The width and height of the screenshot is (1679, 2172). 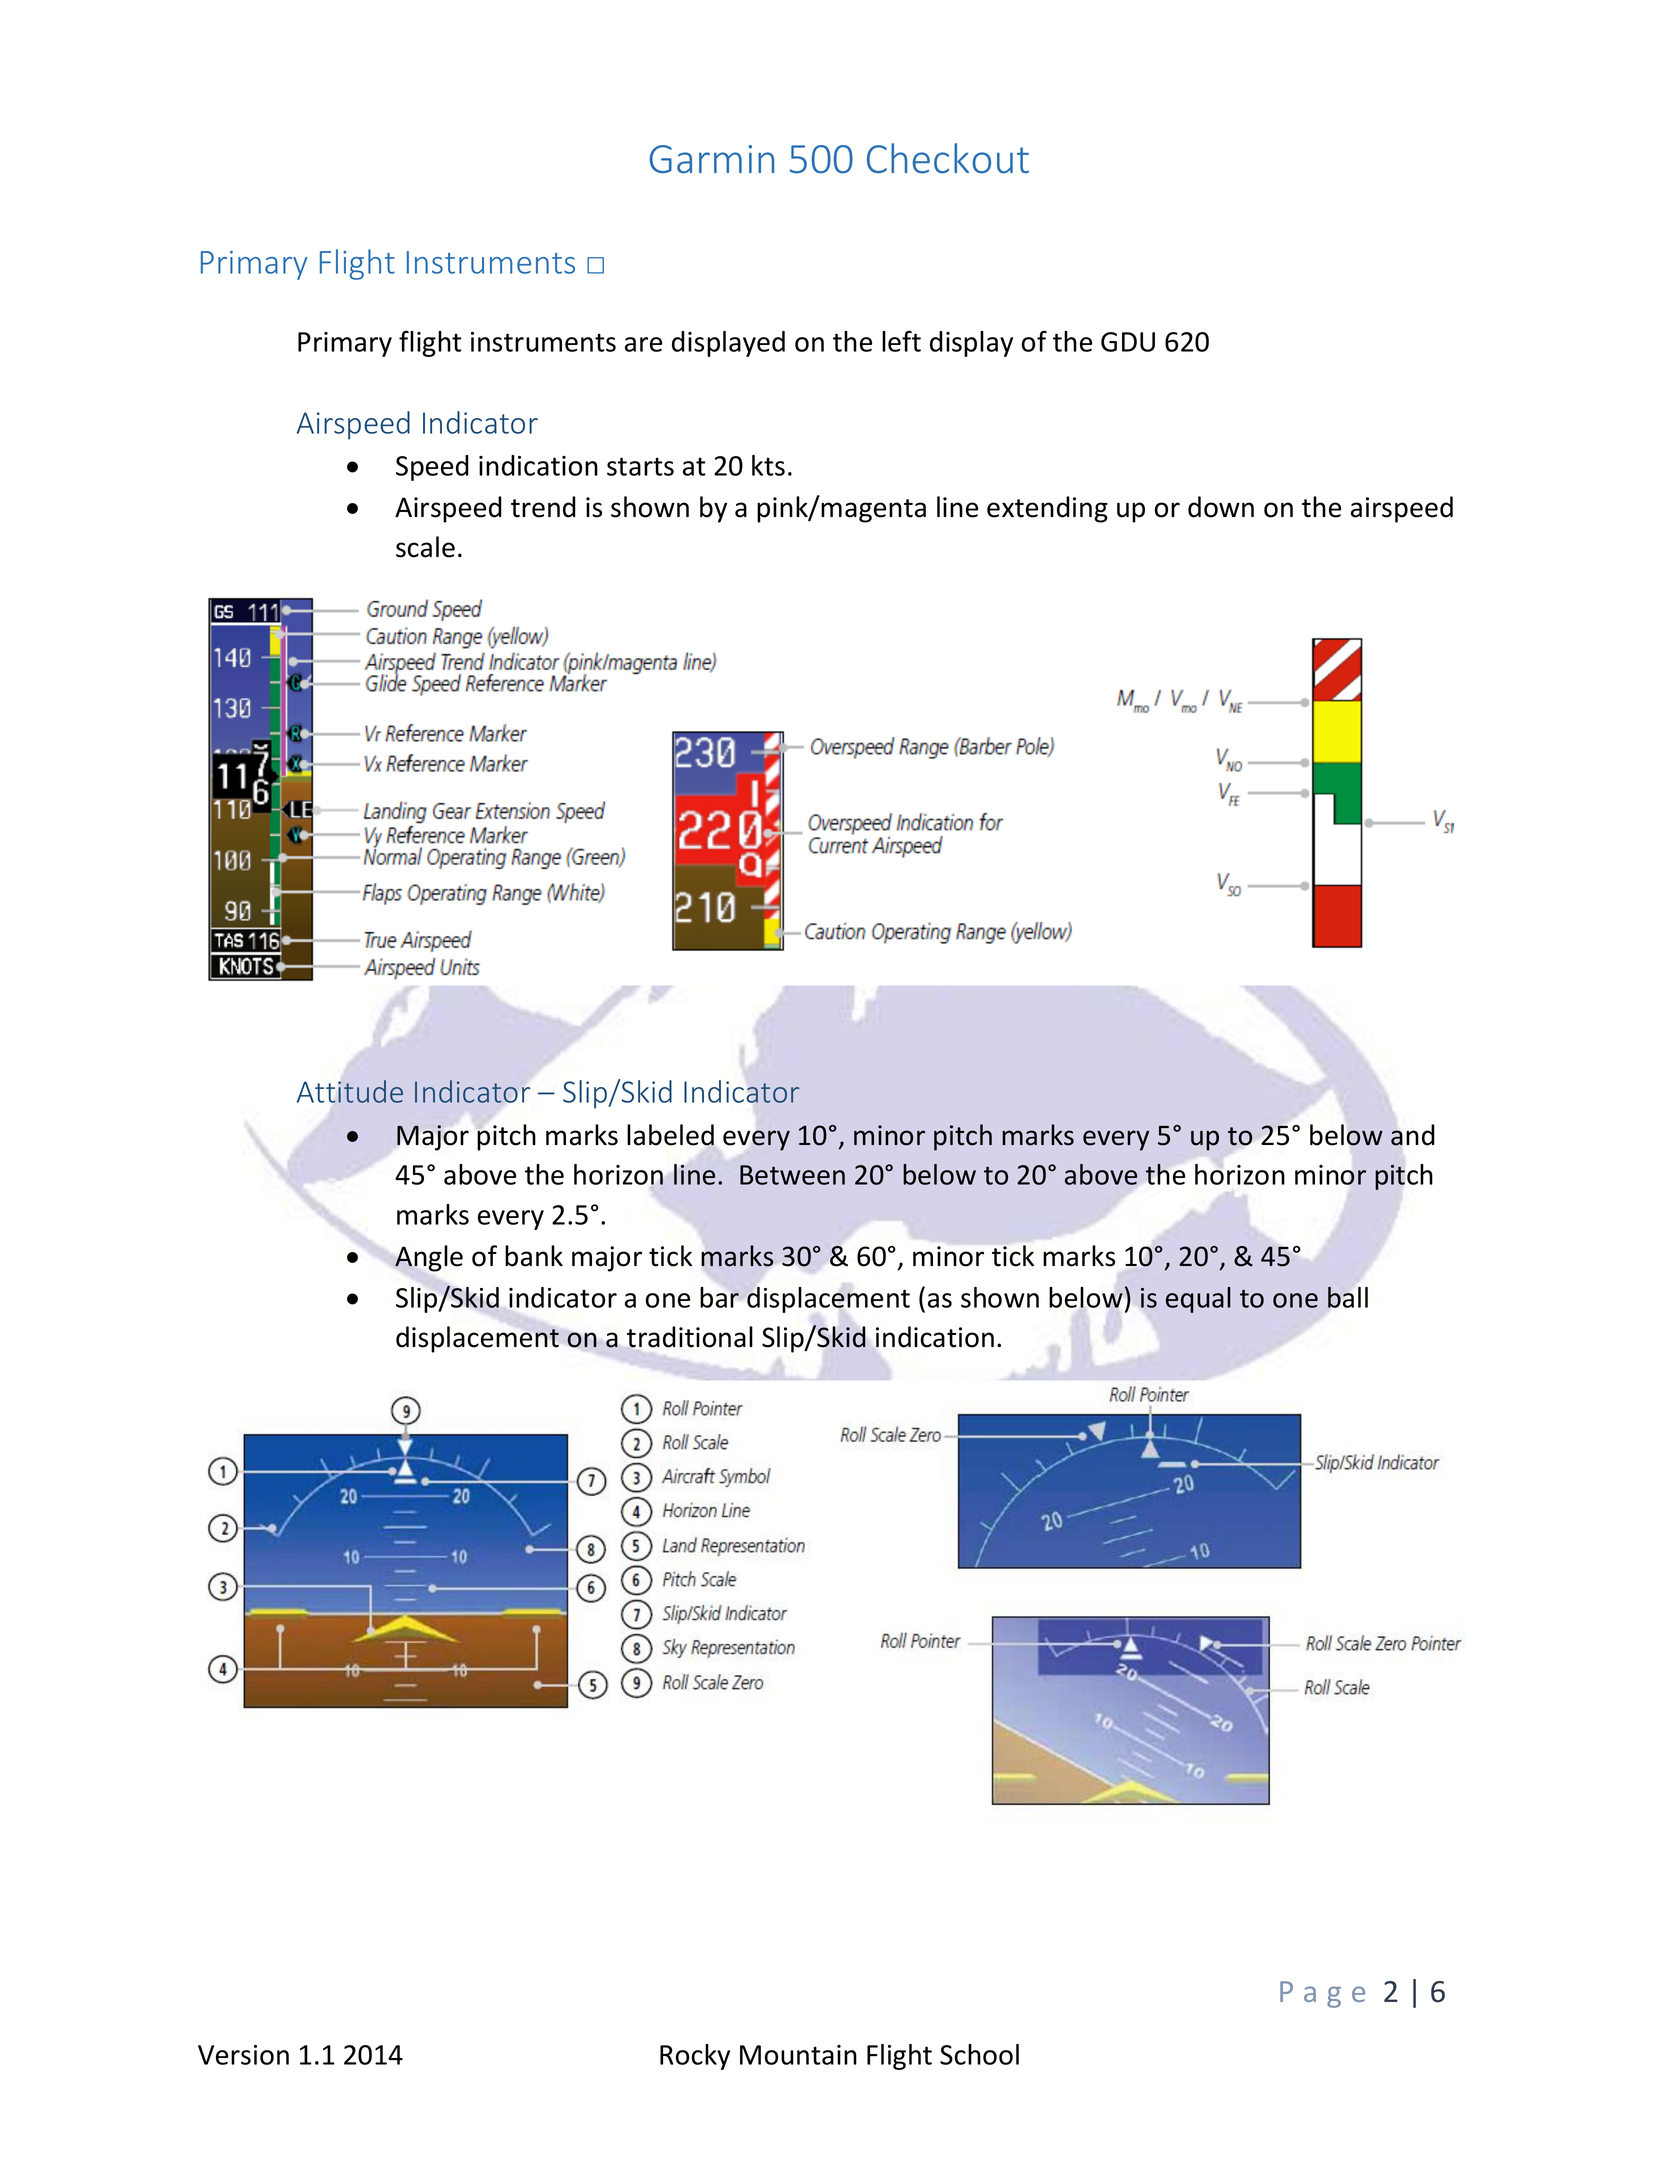 What do you see at coordinates (350, 1091) in the screenshot?
I see `Attitude` at bounding box center [350, 1091].
